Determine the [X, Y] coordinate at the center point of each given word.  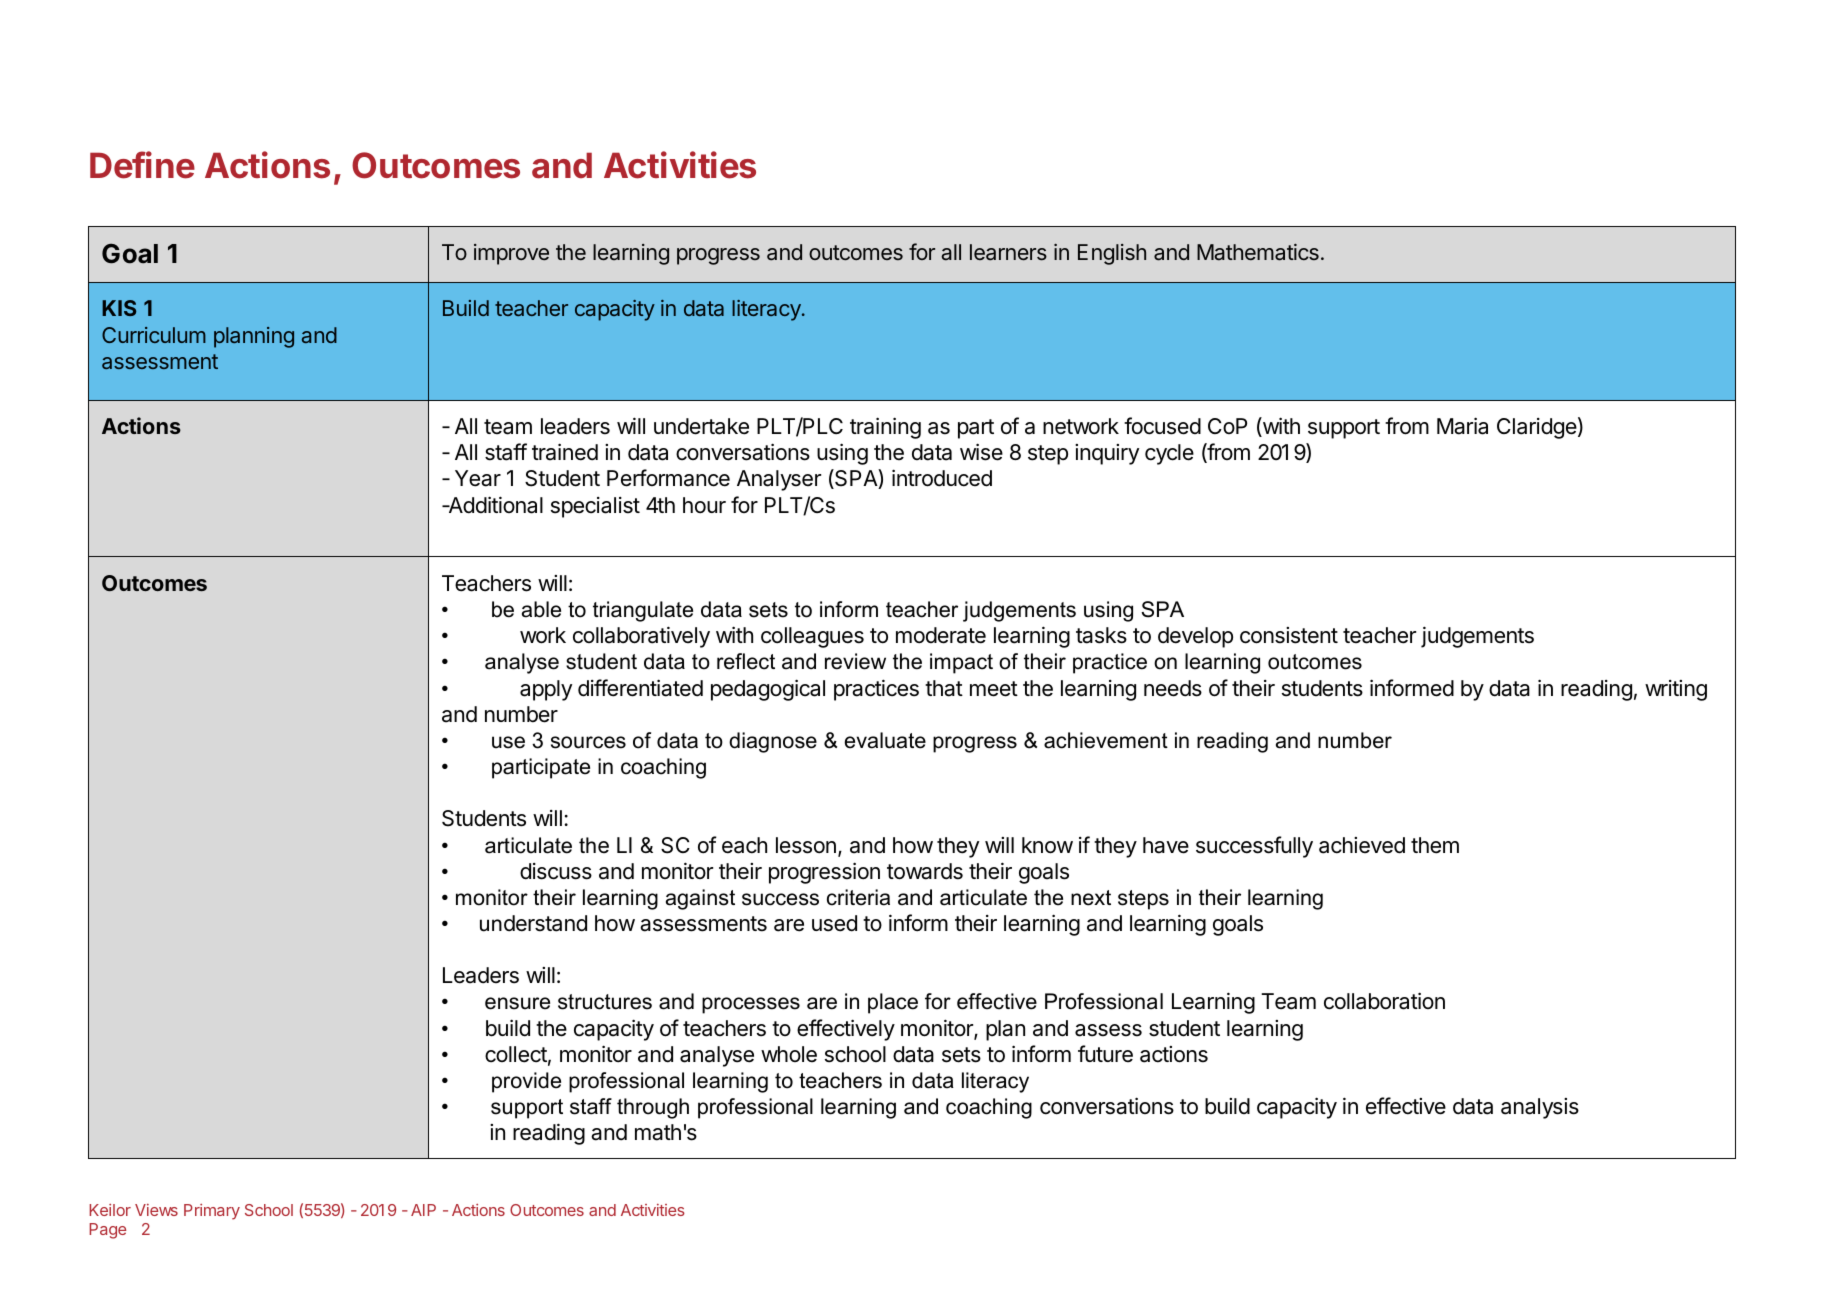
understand [533, 923]
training [885, 428]
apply [546, 690]
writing [1676, 690]
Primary [212, 1212]
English [1112, 254]
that [944, 688]
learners [1008, 252]
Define [142, 165]
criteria [858, 897]
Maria [1462, 426]
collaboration [1384, 1001]
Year [478, 478]
